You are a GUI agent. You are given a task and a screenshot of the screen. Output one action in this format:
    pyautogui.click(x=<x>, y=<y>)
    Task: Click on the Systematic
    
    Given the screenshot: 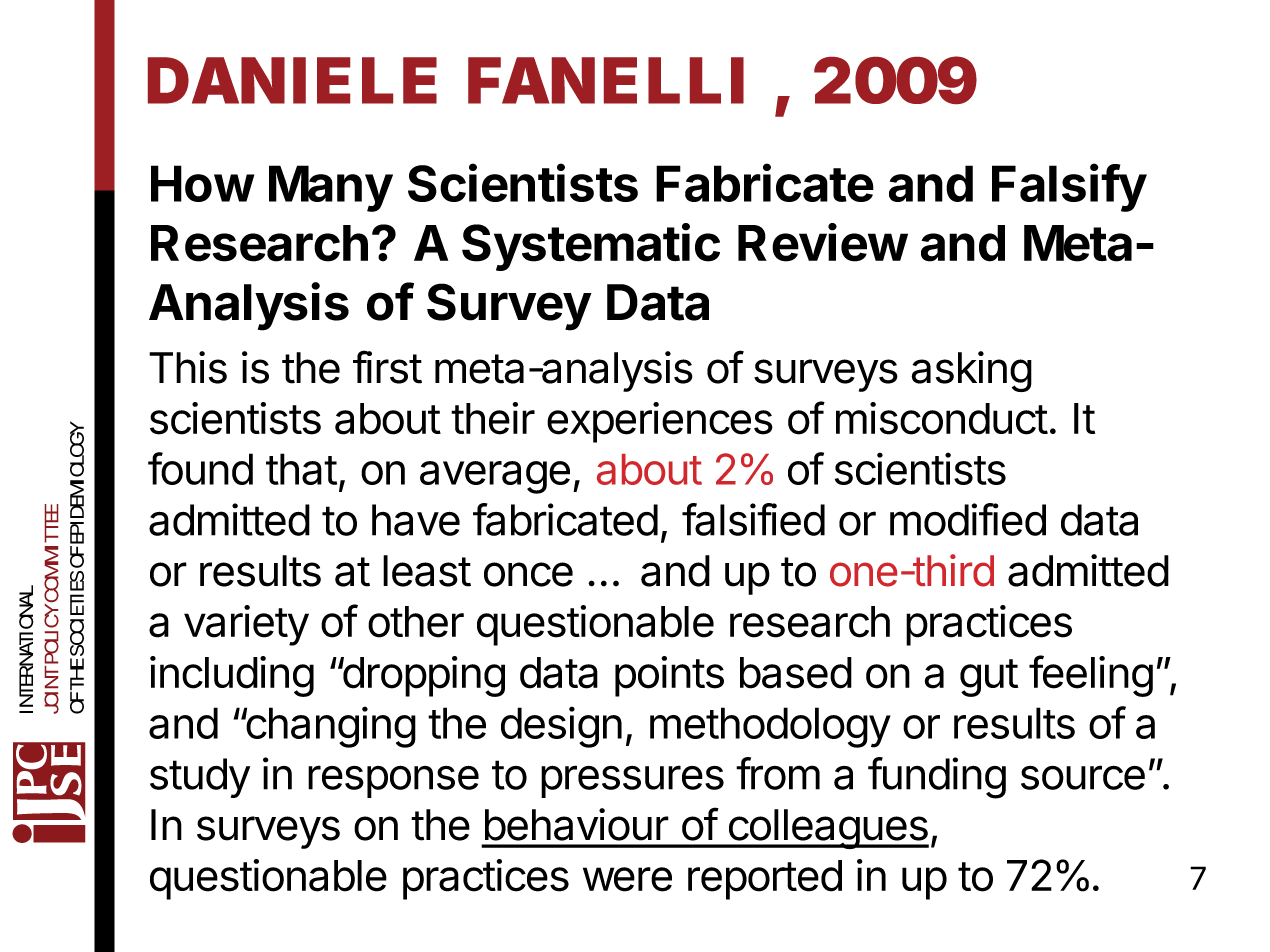 What is the action you would take?
    pyautogui.click(x=591, y=247)
